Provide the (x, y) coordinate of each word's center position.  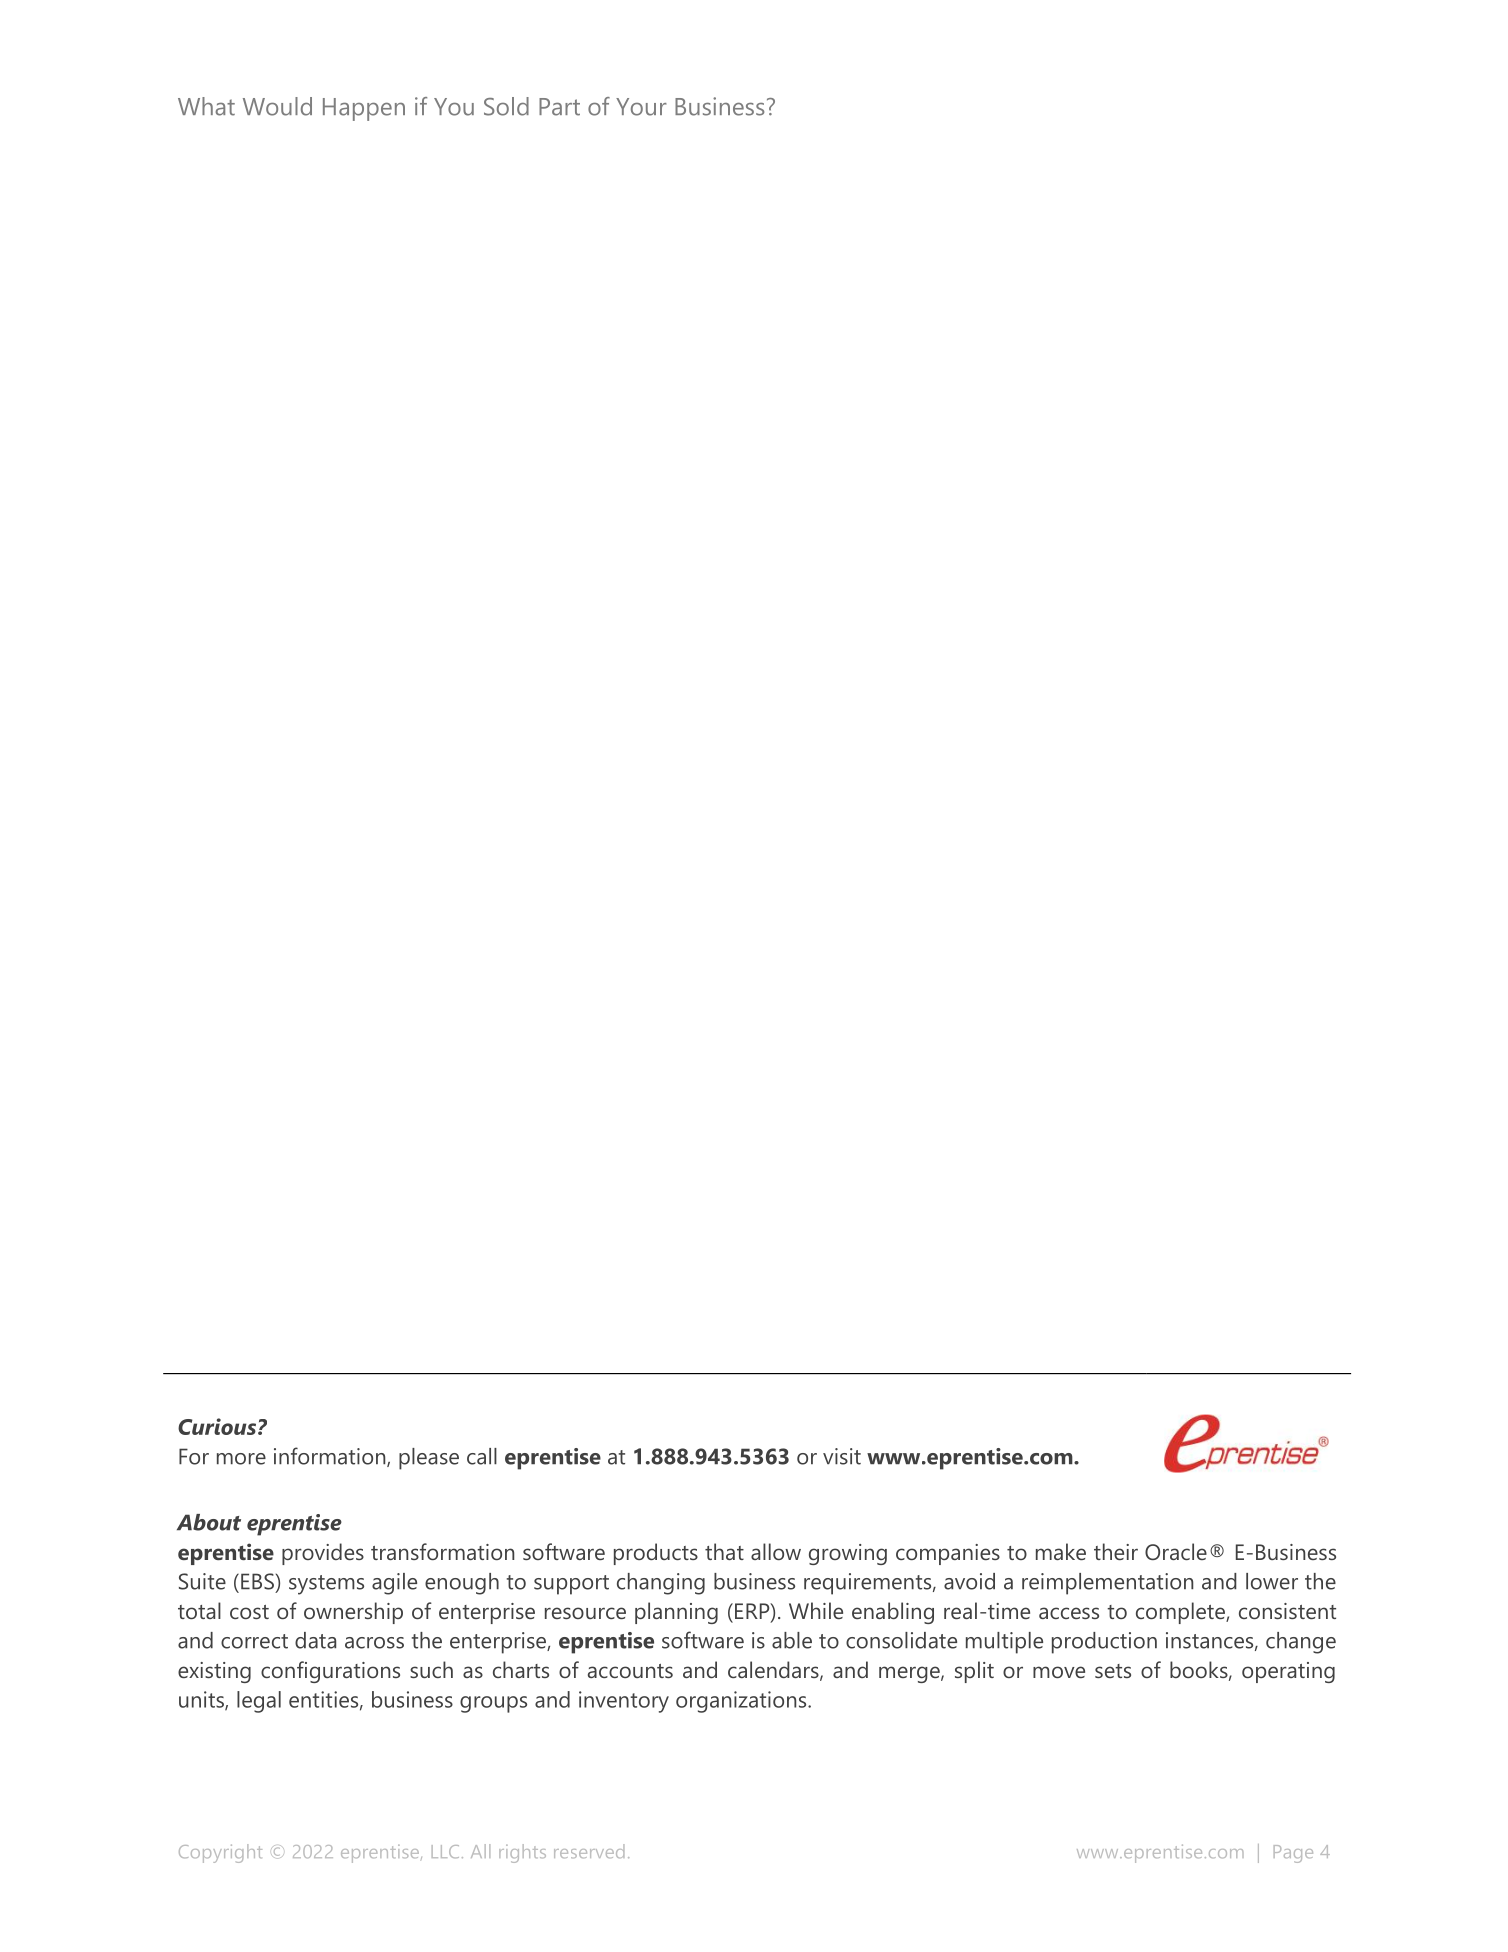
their (1116, 1551)
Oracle (1176, 1551)
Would (277, 106)
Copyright (220, 1853)
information (331, 1457)
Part (559, 107)
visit (842, 1456)
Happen (364, 109)
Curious (218, 1426)
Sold (506, 106)
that (724, 1551)
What (206, 106)
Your (641, 107)
